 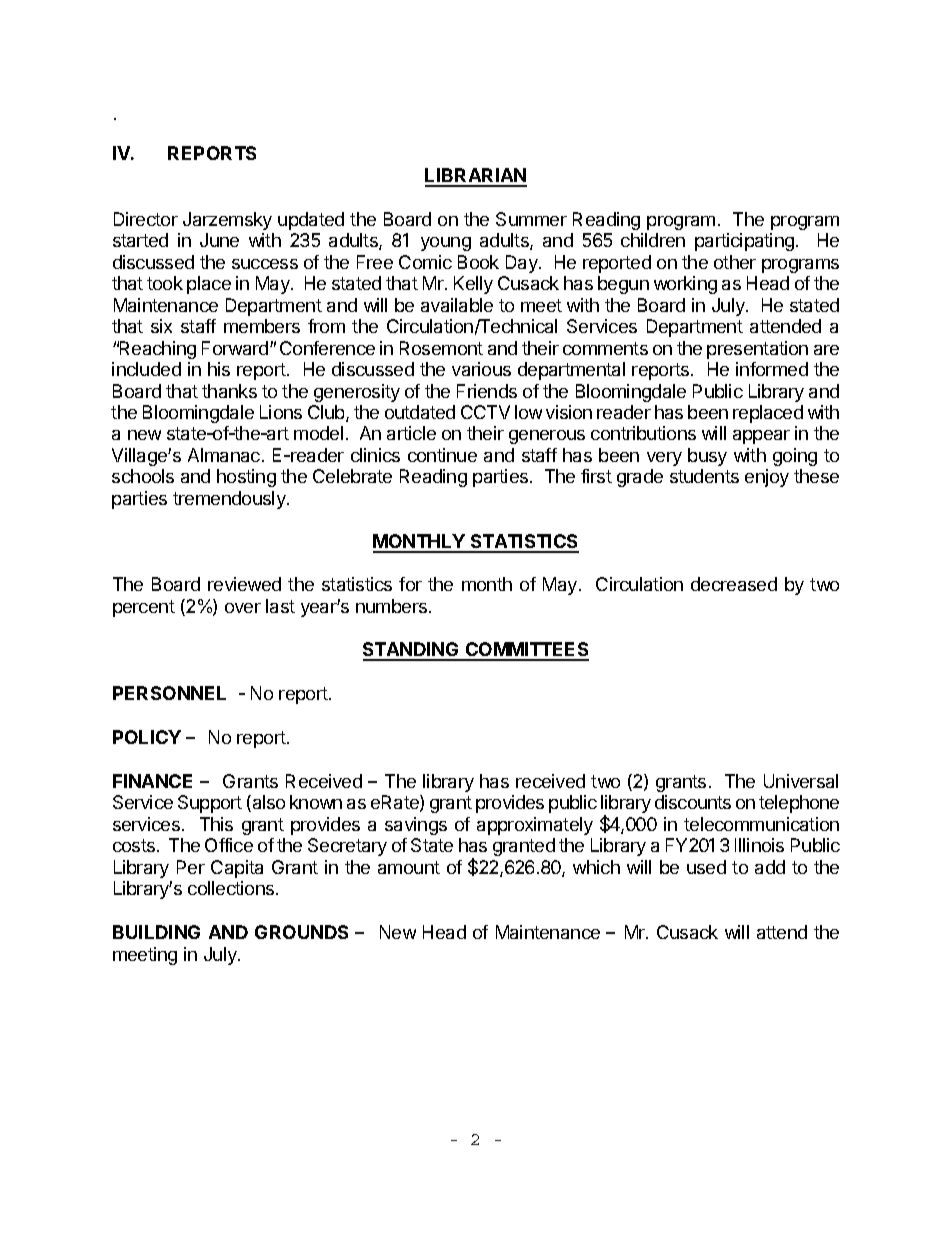 What do you see at coordinates (744, 242) in the screenshot?
I see `participating` at bounding box center [744, 242].
